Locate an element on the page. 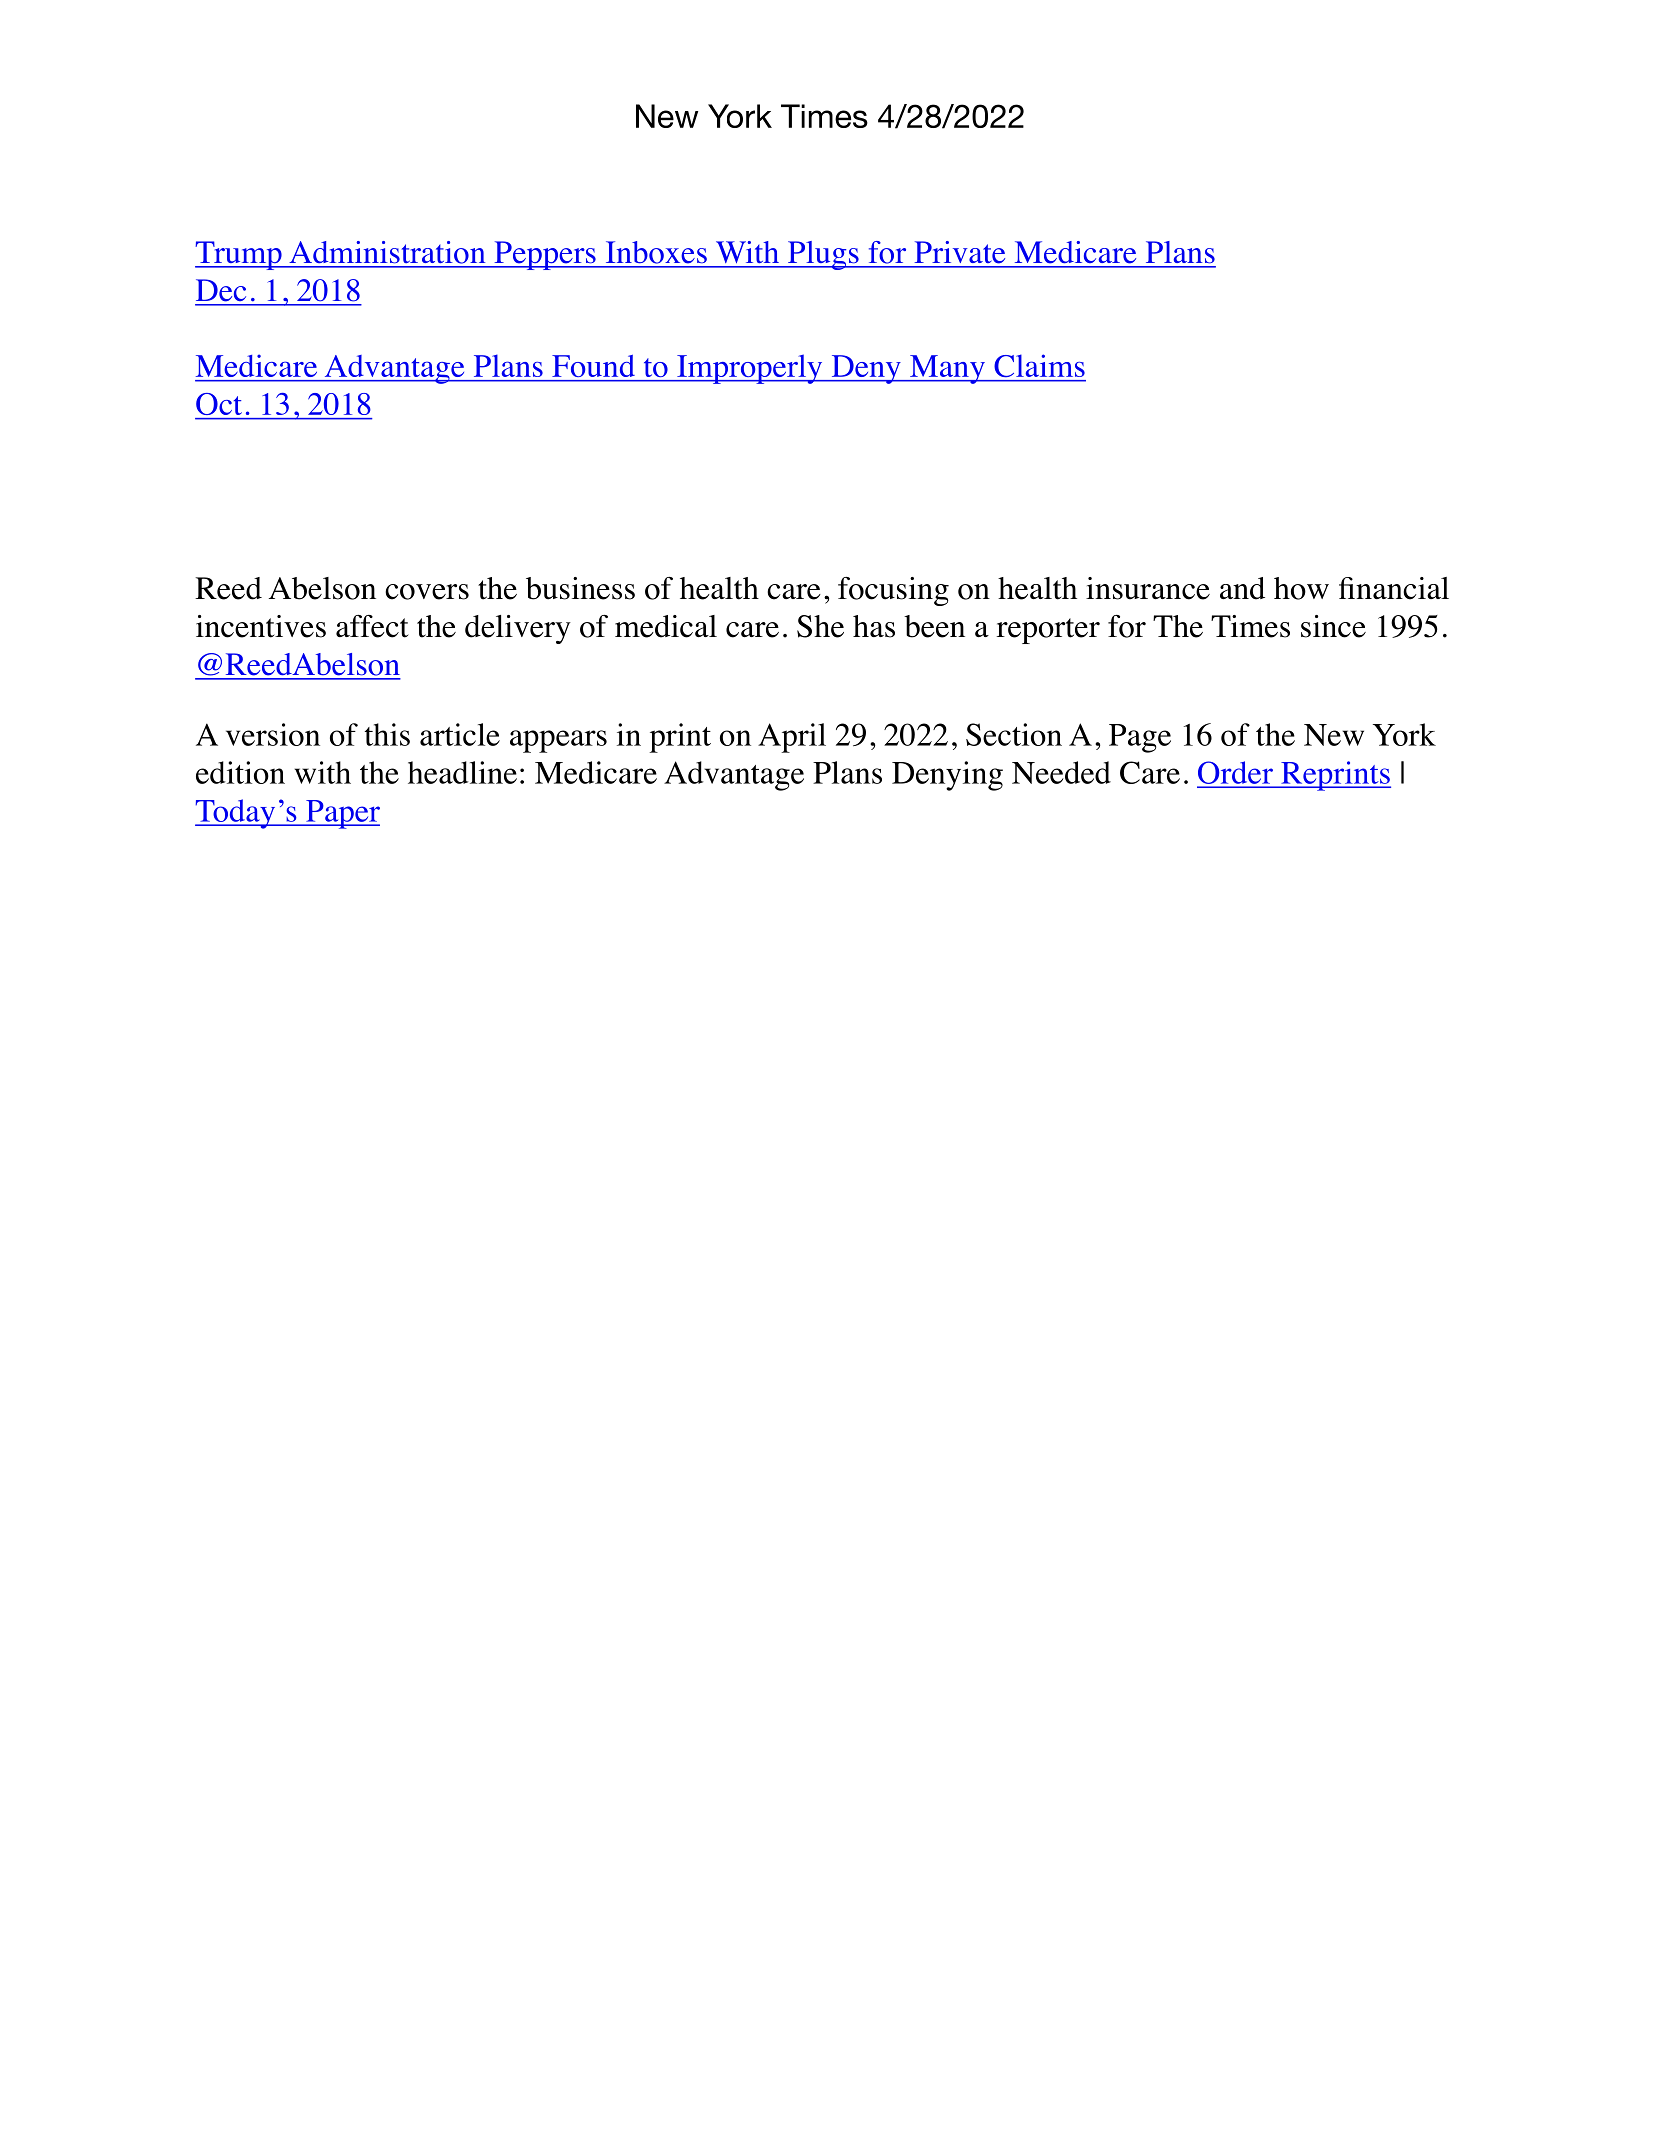  and is located at coordinates (1242, 588).
